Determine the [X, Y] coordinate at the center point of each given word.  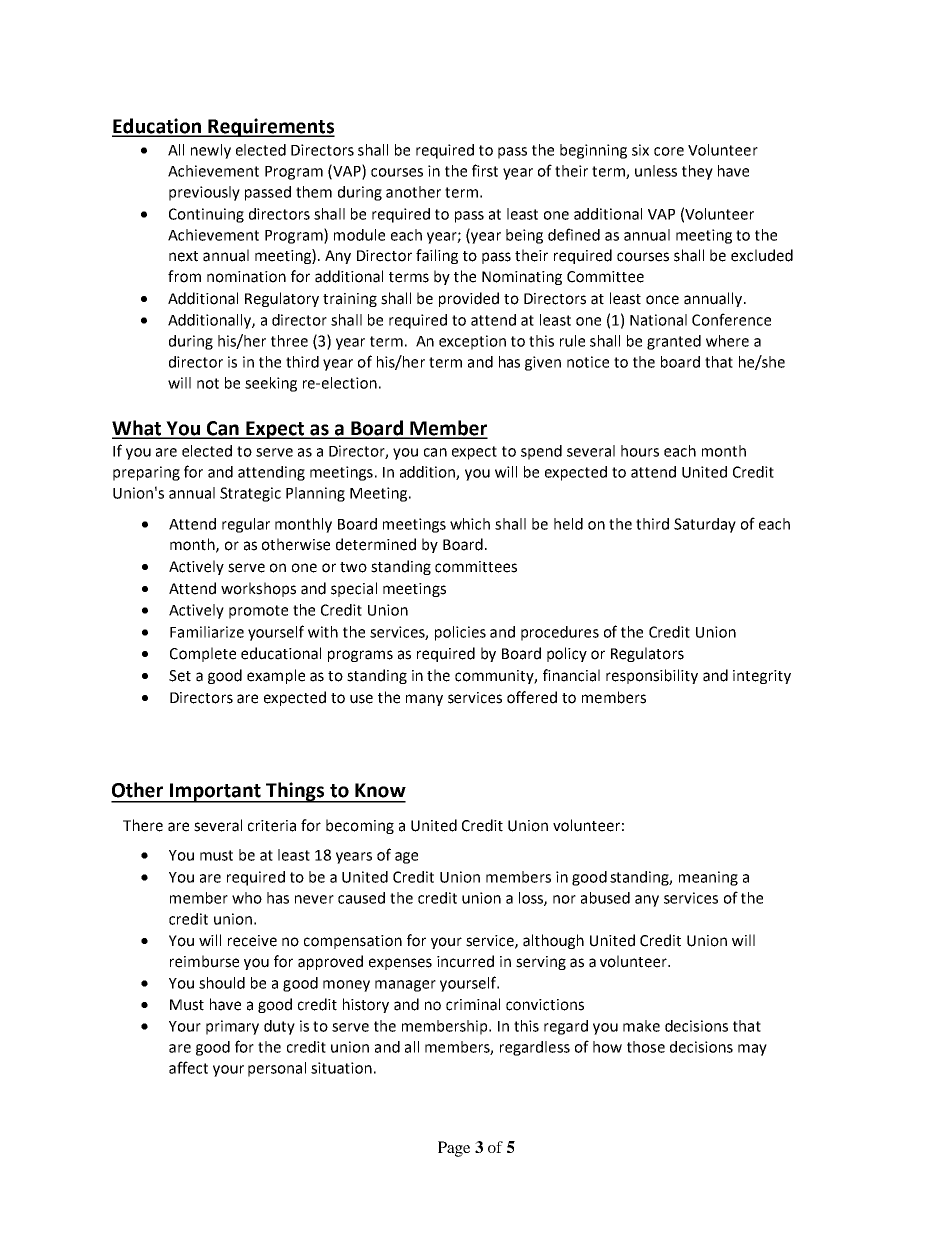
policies [460, 633]
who [247, 898]
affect [188, 1067]
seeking [271, 384]
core [669, 151]
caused [361, 898]
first [485, 170]
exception [472, 342]
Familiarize [207, 632]
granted [674, 342]
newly [211, 151]
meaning [708, 878]
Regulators [647, 654]
